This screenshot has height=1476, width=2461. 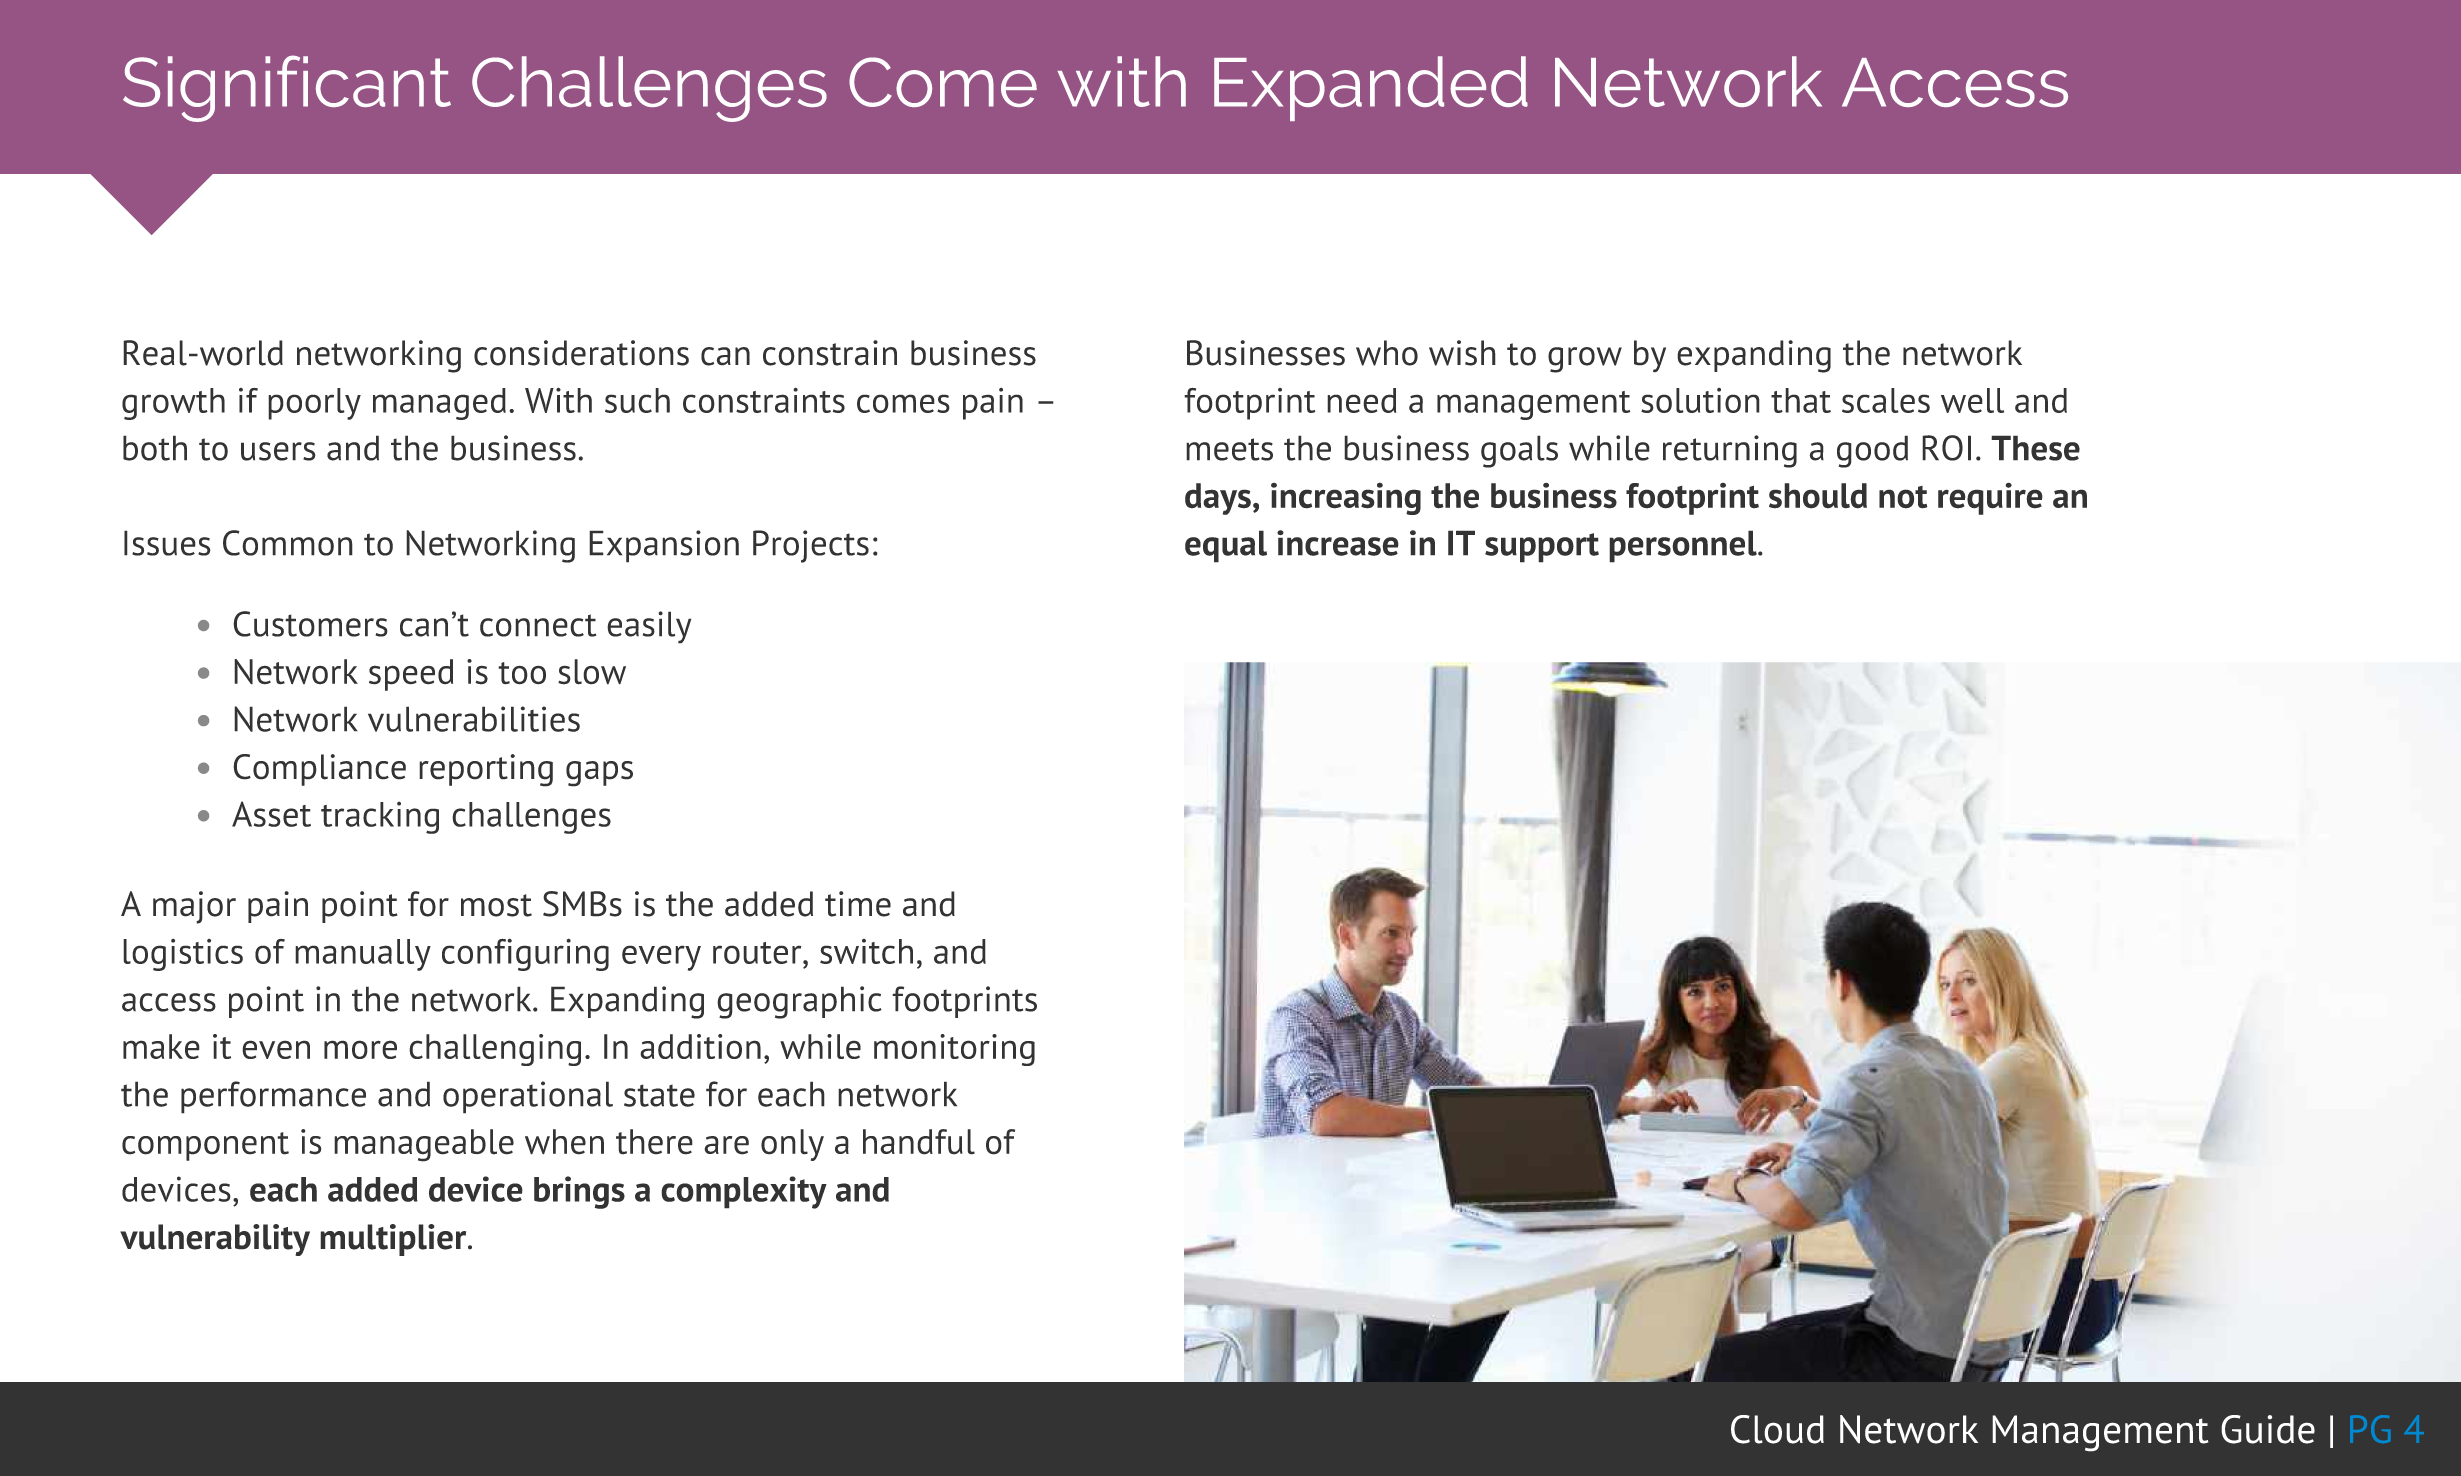 What do you see at coordinates (1371, 88) in the screenshot?
I see `Expanded` at bounding box center [1371, 88].
